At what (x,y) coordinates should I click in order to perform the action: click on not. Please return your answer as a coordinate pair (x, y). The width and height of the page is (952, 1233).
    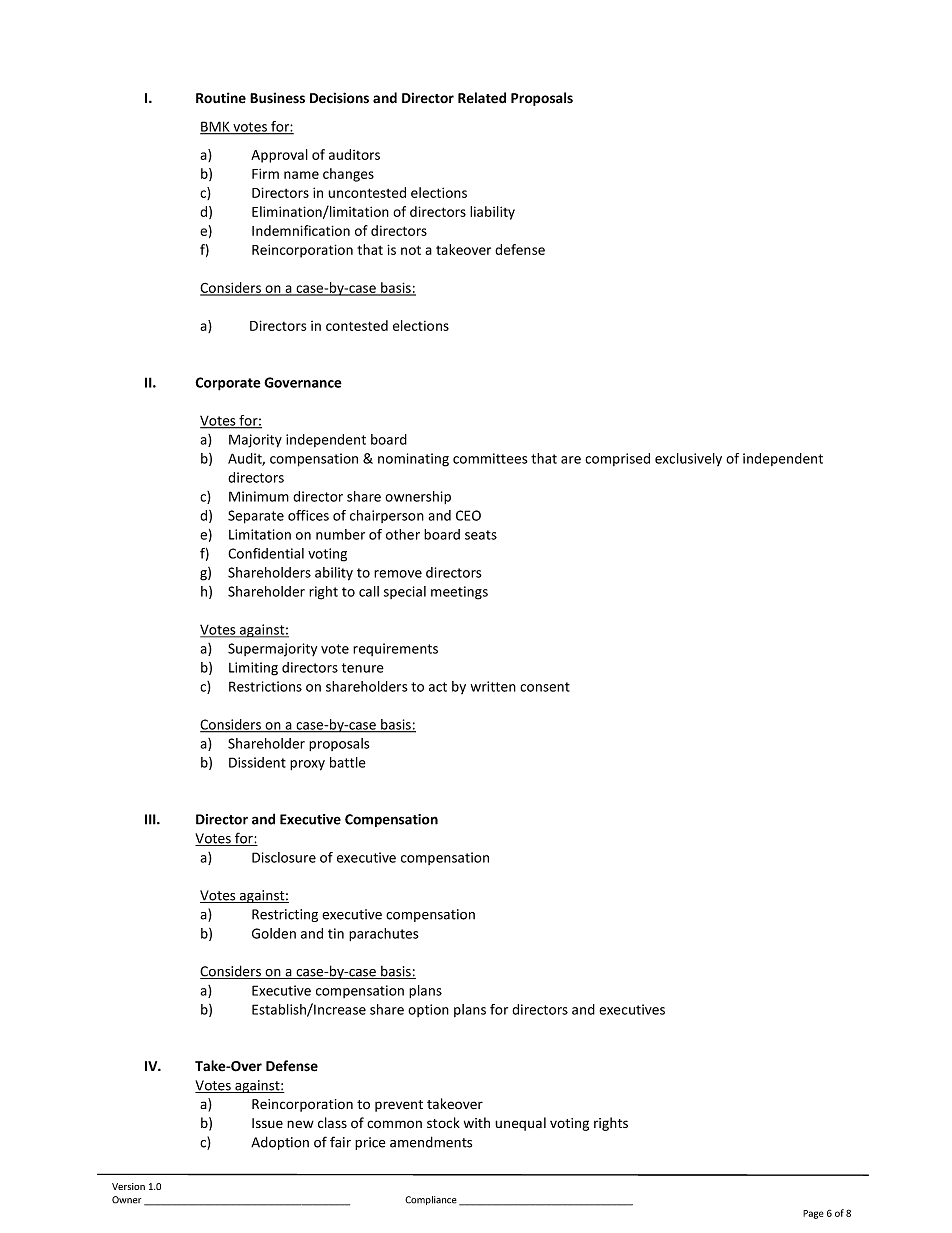
    Looking at the image, I should click on (411, 250).
